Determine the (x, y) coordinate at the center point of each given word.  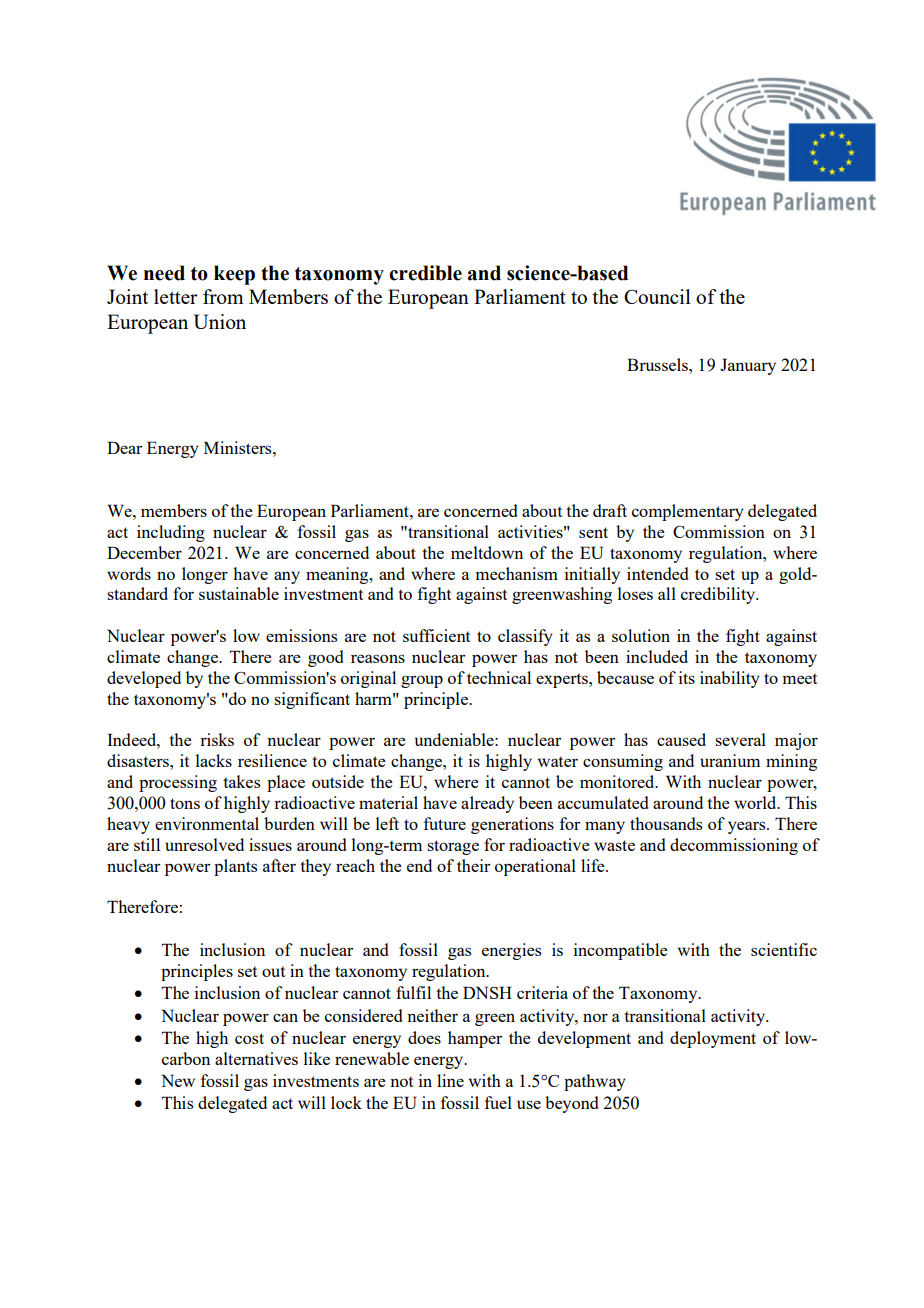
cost (249, 1038)
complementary (688, 512)
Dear (124, 447)
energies (511, 951)
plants (235, 867)
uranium (730, 760)
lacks (214, 760)
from (223, 296)
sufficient (436, 635)
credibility (719, 595)
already (487, 804)
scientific (784, 949)
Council (657, 296)
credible (425, 273)
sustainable (239, 593)
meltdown (487, 552)
